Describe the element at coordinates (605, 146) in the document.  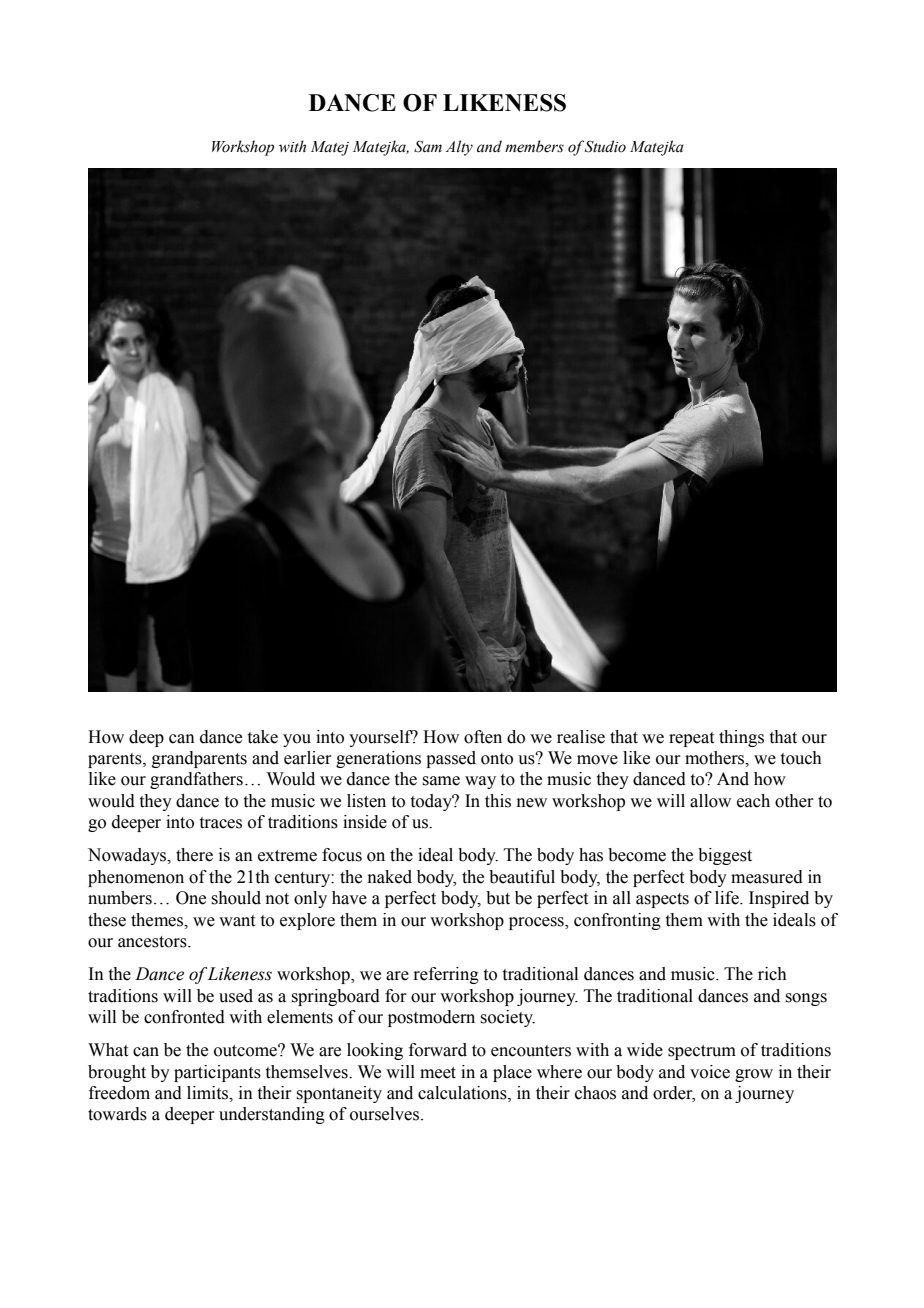
I see `Studio` at that location.
